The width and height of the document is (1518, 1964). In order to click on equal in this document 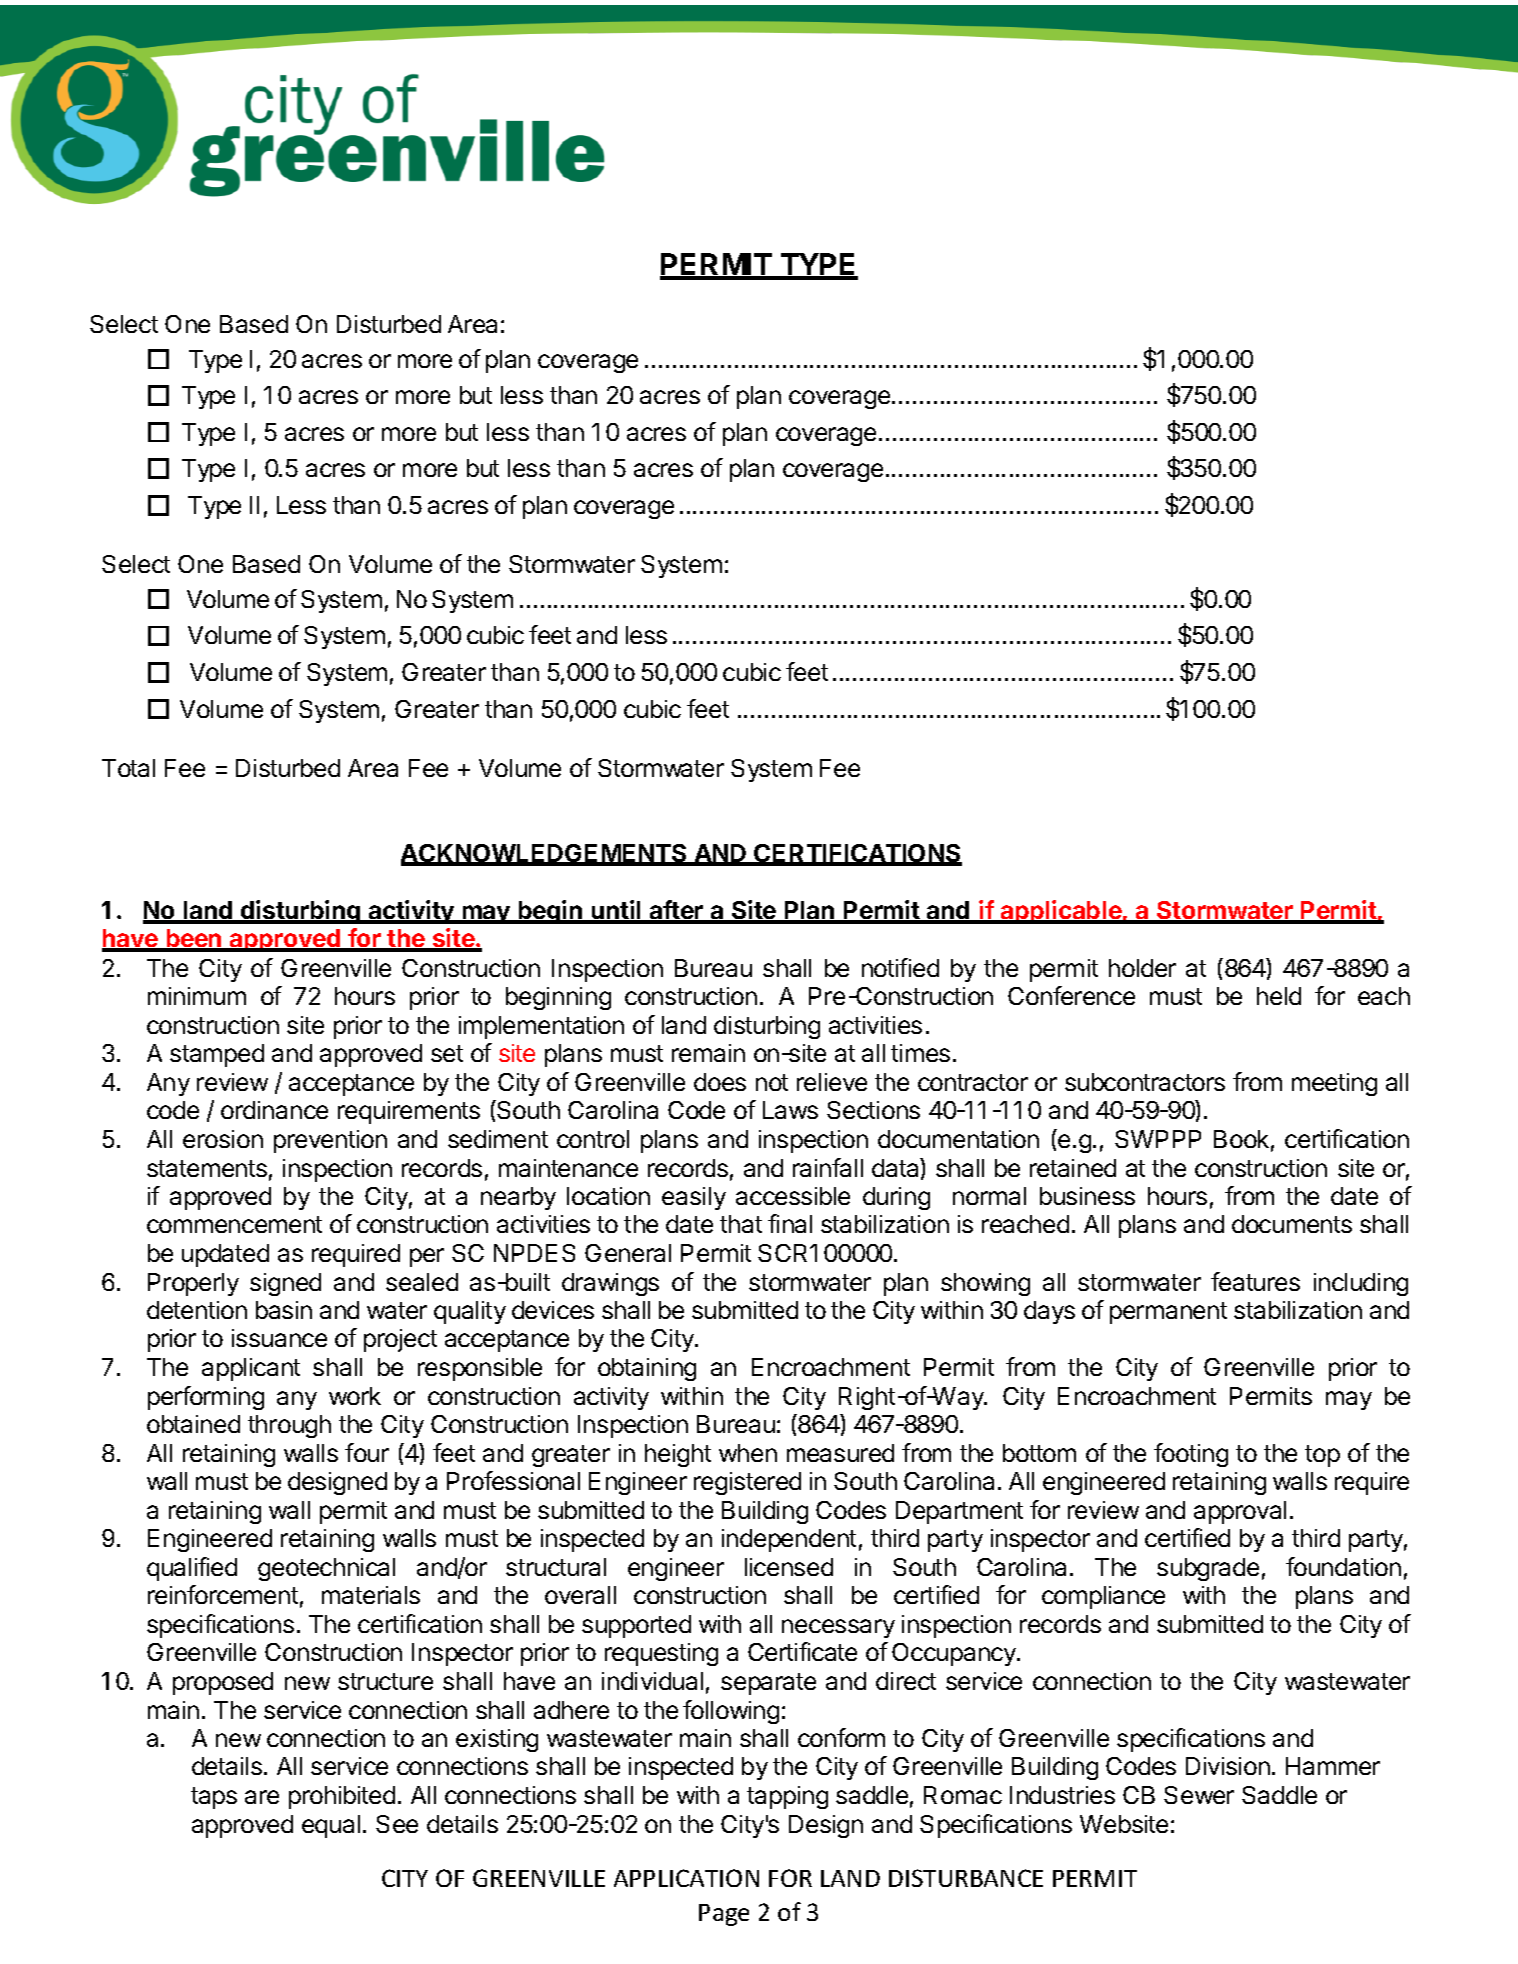, I will do `click(331, 1826)`.
